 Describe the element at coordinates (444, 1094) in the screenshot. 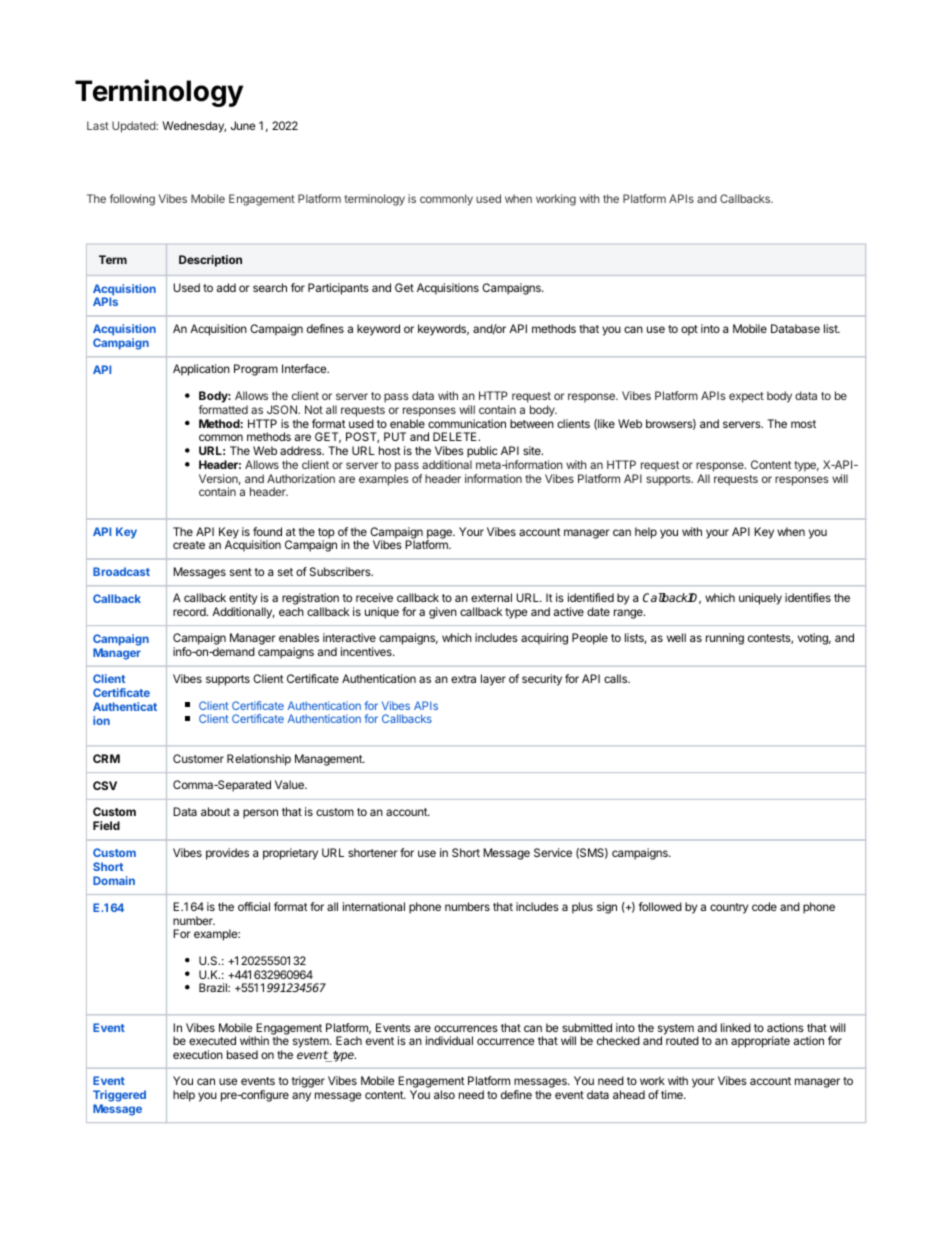

I see `also` at that location.
